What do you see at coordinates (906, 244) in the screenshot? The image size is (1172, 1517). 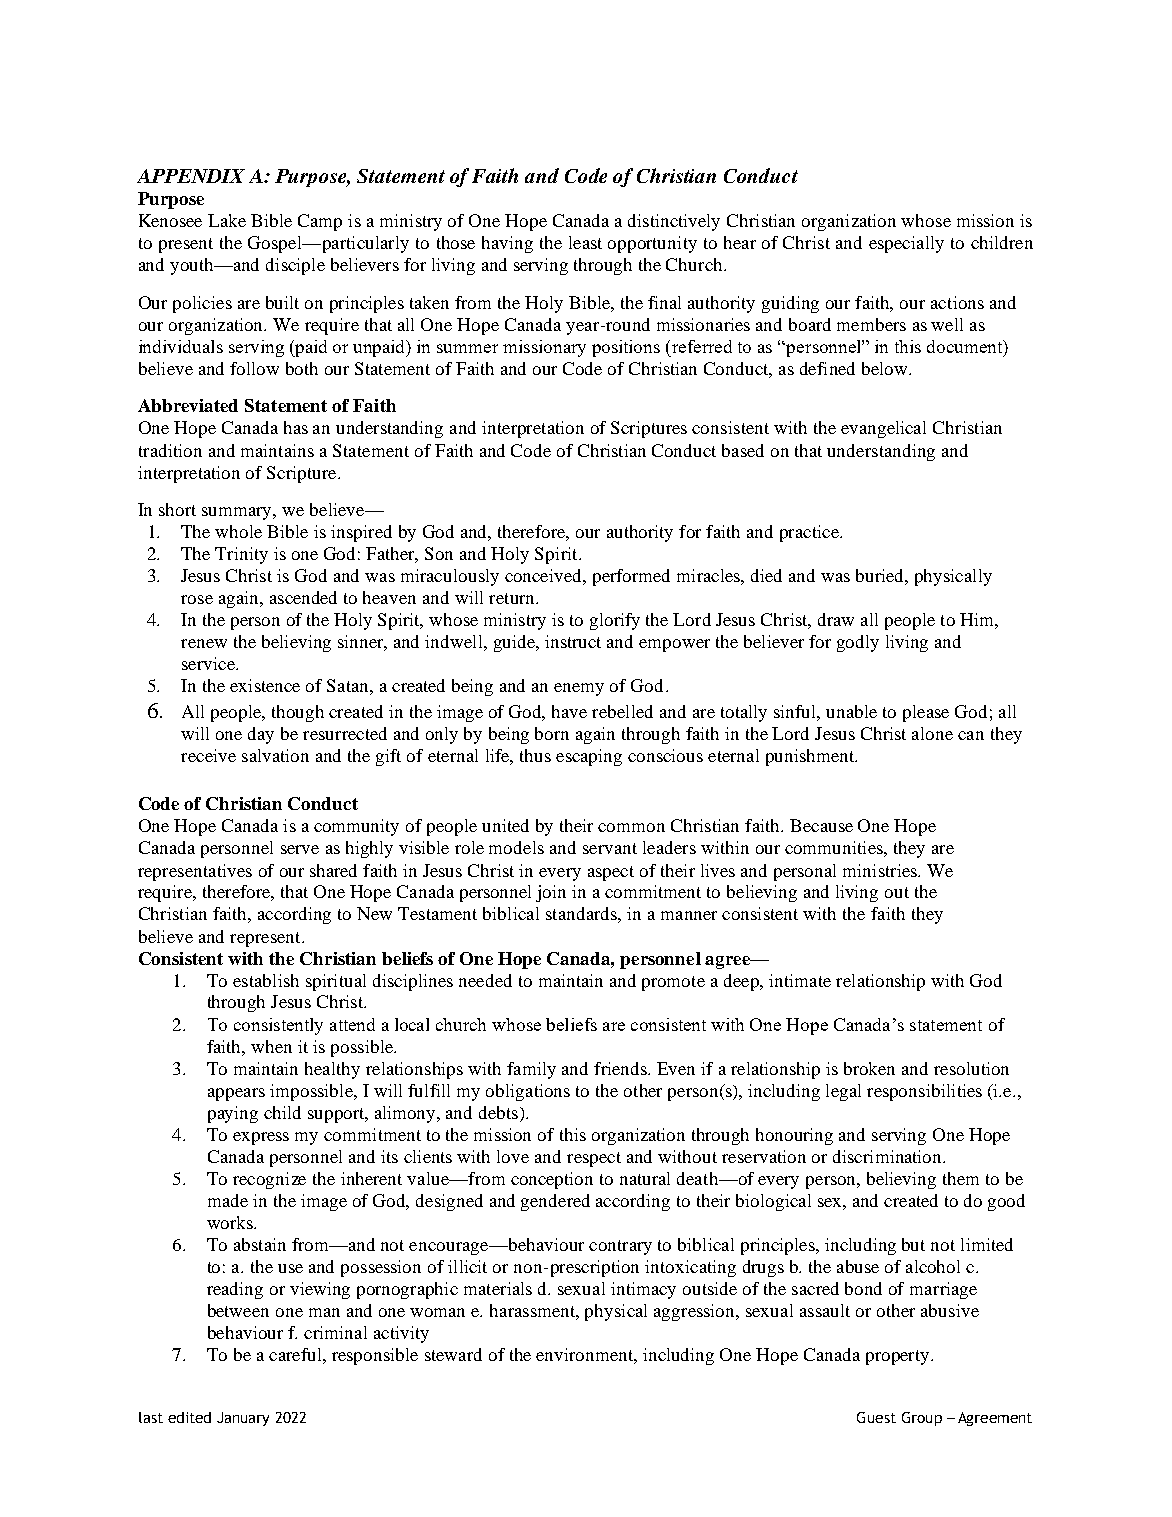 I see `especially` at bounding box center [906, 244].
